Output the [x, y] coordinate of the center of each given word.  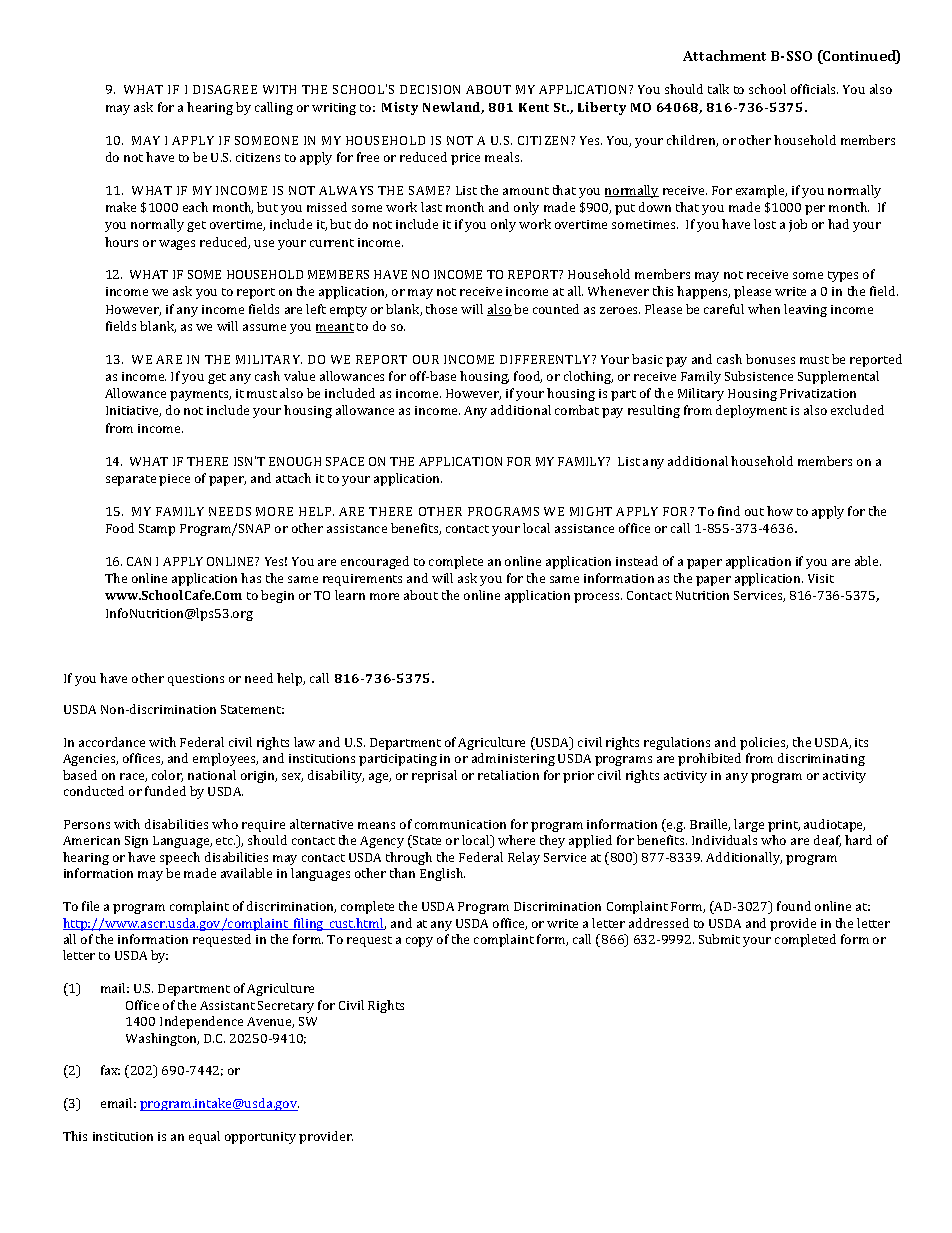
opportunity [260, 1138]
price [465, 159]
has [251, 578]
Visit [821, 578]
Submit [719, 939]
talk [718, 89]
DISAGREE [225, 89]
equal [204, 1137]
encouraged [375, 562]
